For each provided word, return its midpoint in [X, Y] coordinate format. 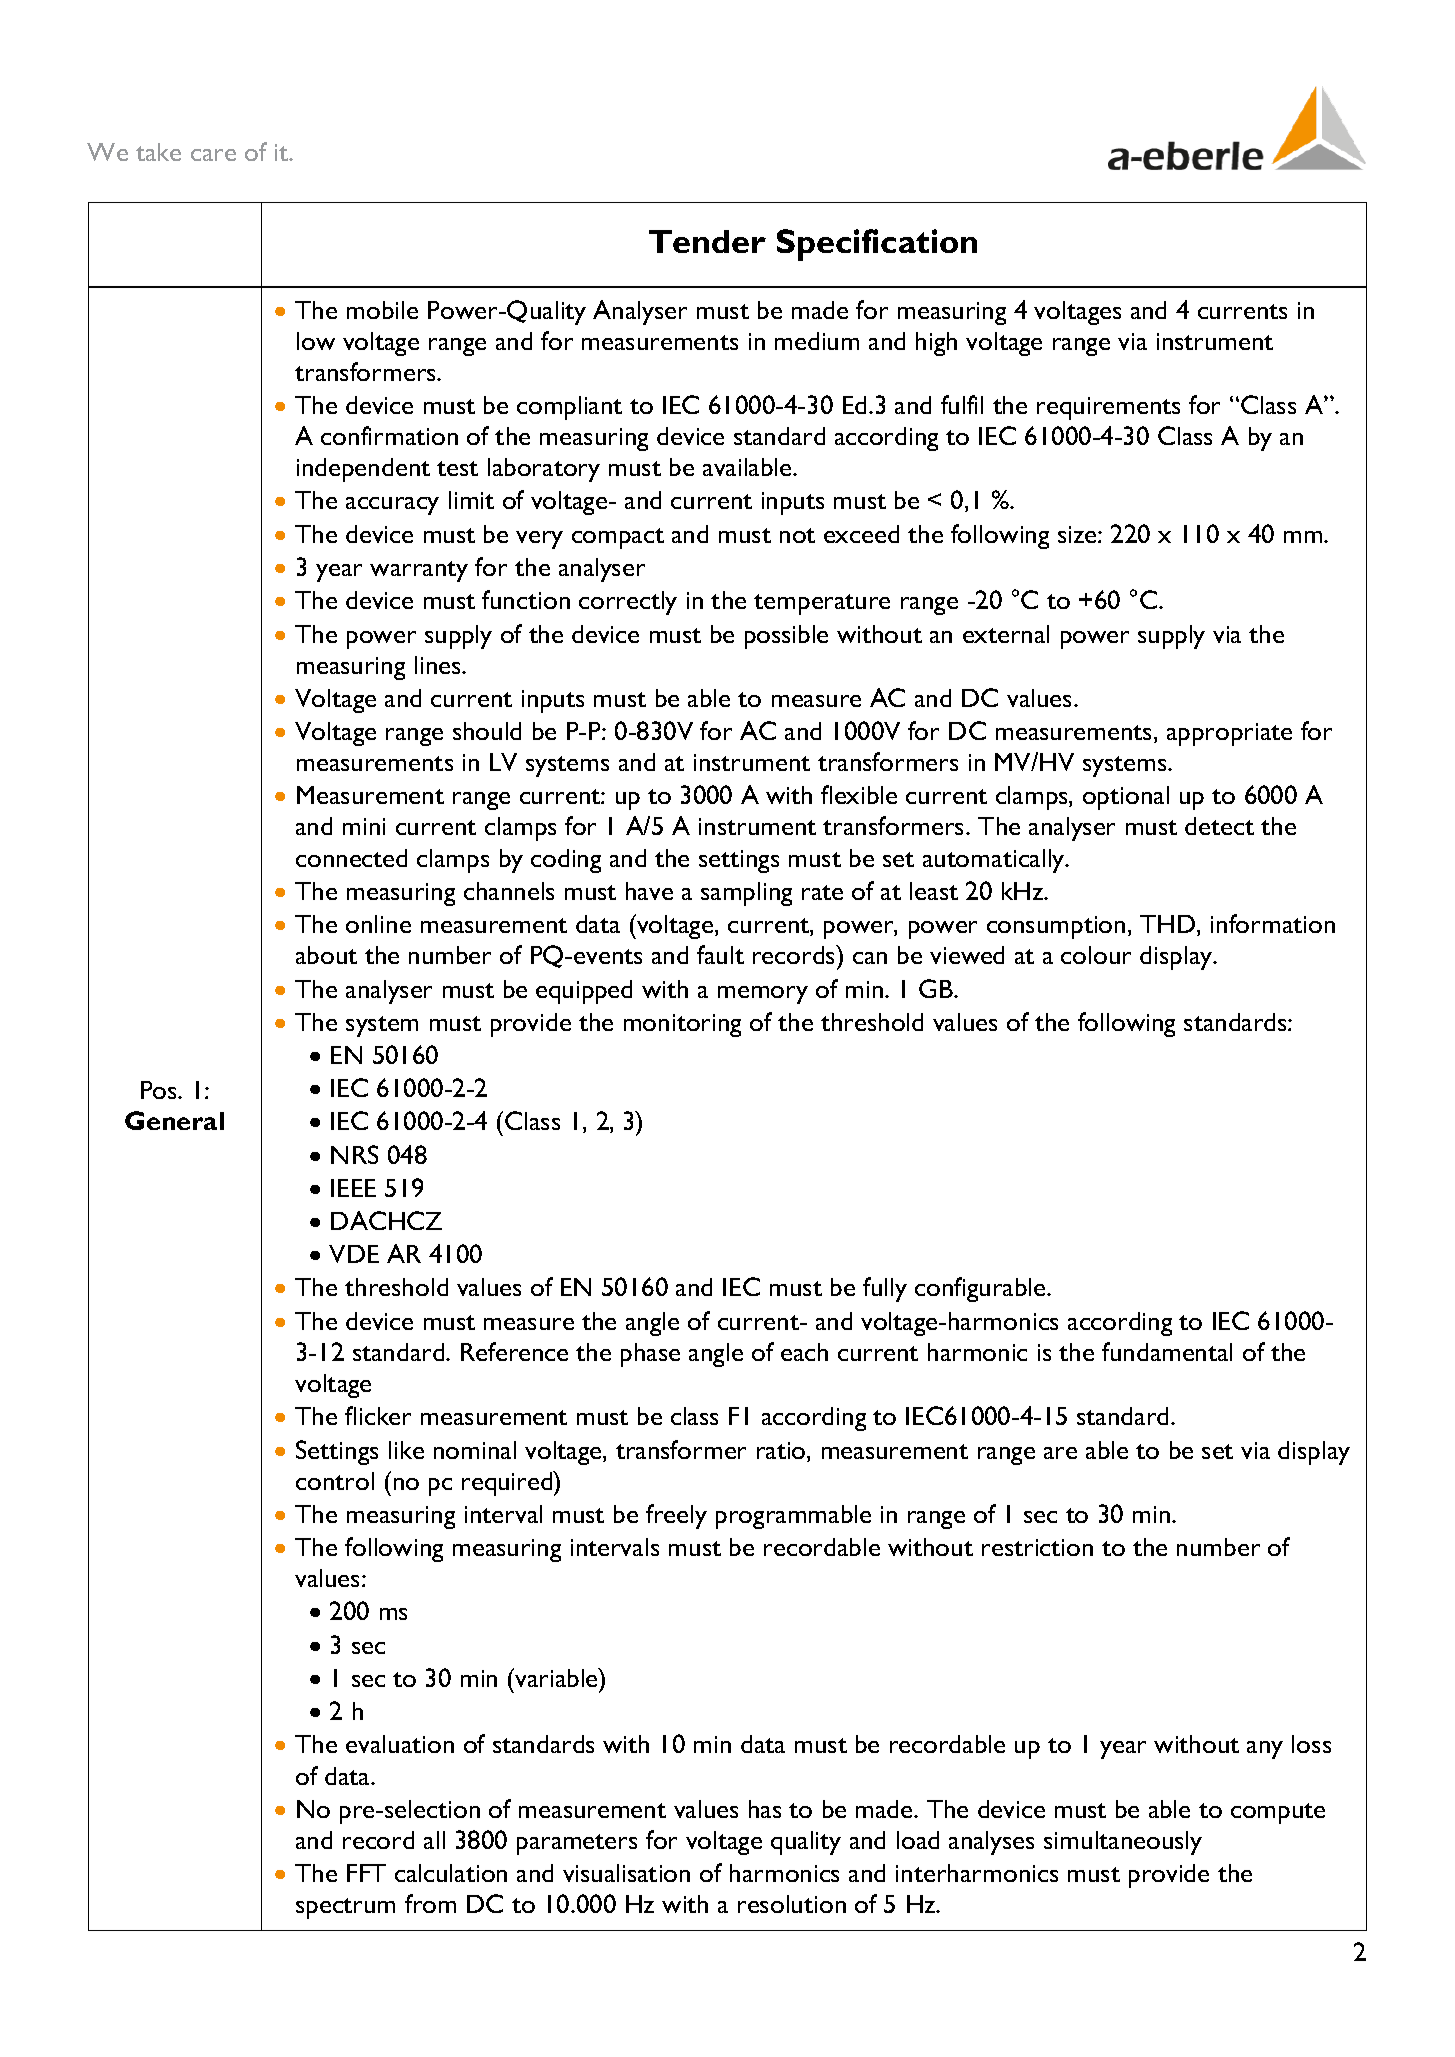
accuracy [392, 506]
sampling [746, 894]
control [335, 1481]
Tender [707, 241]
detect [1219, 826]
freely [676, 1516]
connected [351, 858]
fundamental [1167, 1351]
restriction [1037, 1547]
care [213, 155]
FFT [366, 1873]
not [797, 535]
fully [885, 1289]
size [1078, 534]
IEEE [353, 1188]
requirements [1108, 408]
